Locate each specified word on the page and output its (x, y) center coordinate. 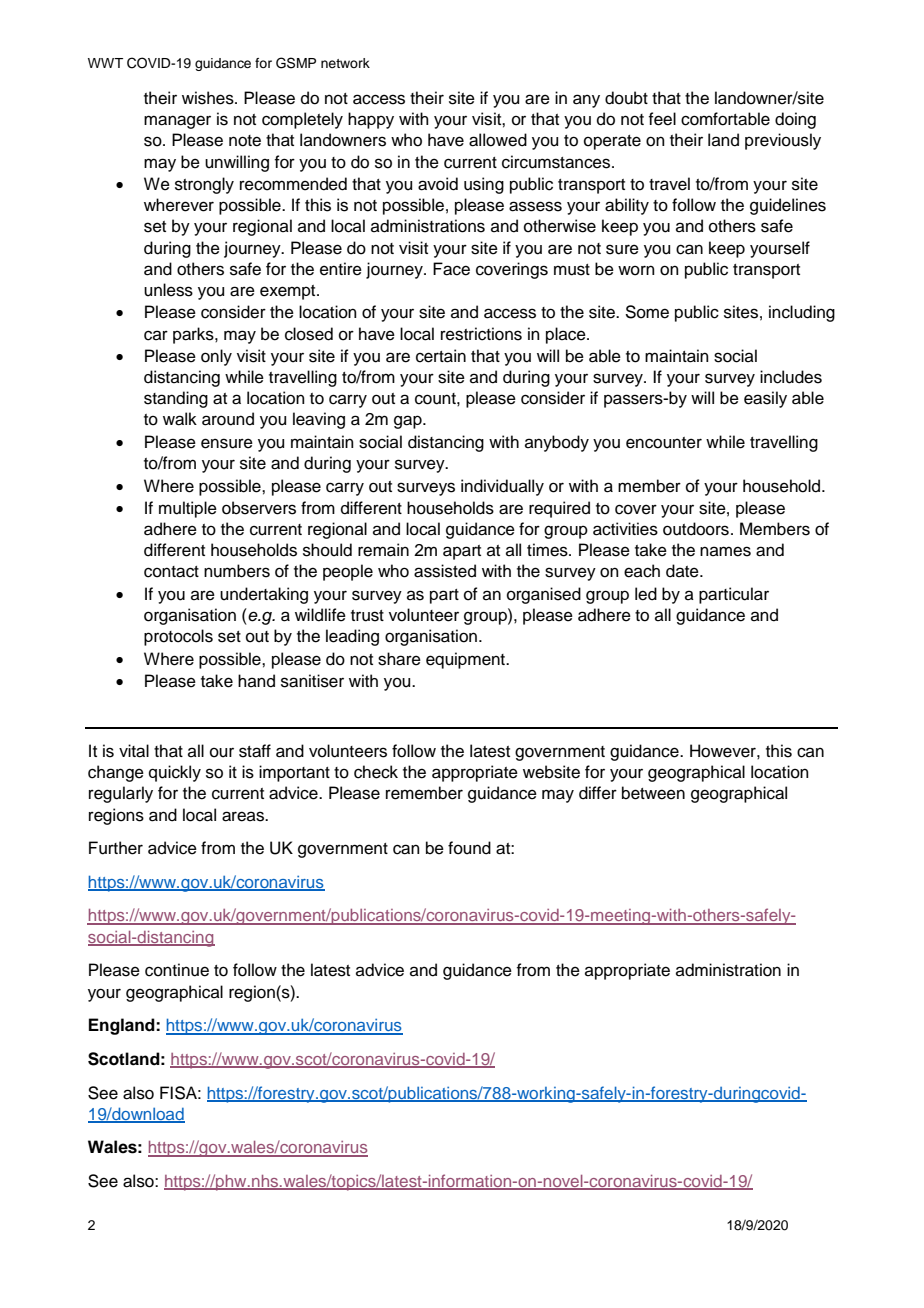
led (646, 594)
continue (177, 970)
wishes (209, 98)
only (216, 357)
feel (662, 119)
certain (441, 356)
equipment (466, 660)
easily (765, 399)
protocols (178, 637)
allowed (498, 140)
